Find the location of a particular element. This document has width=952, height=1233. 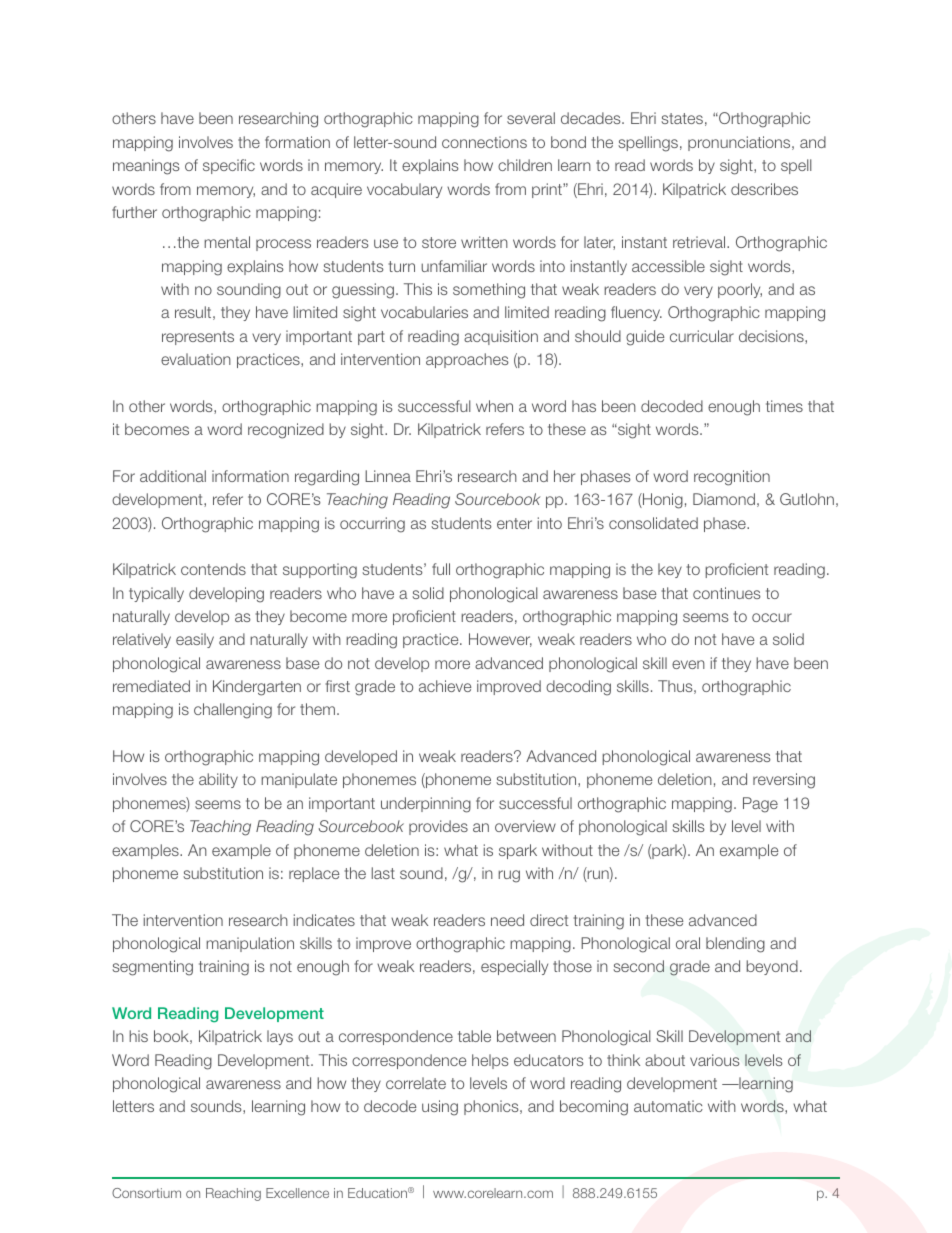

using is located at coordinates (440, 1108).
